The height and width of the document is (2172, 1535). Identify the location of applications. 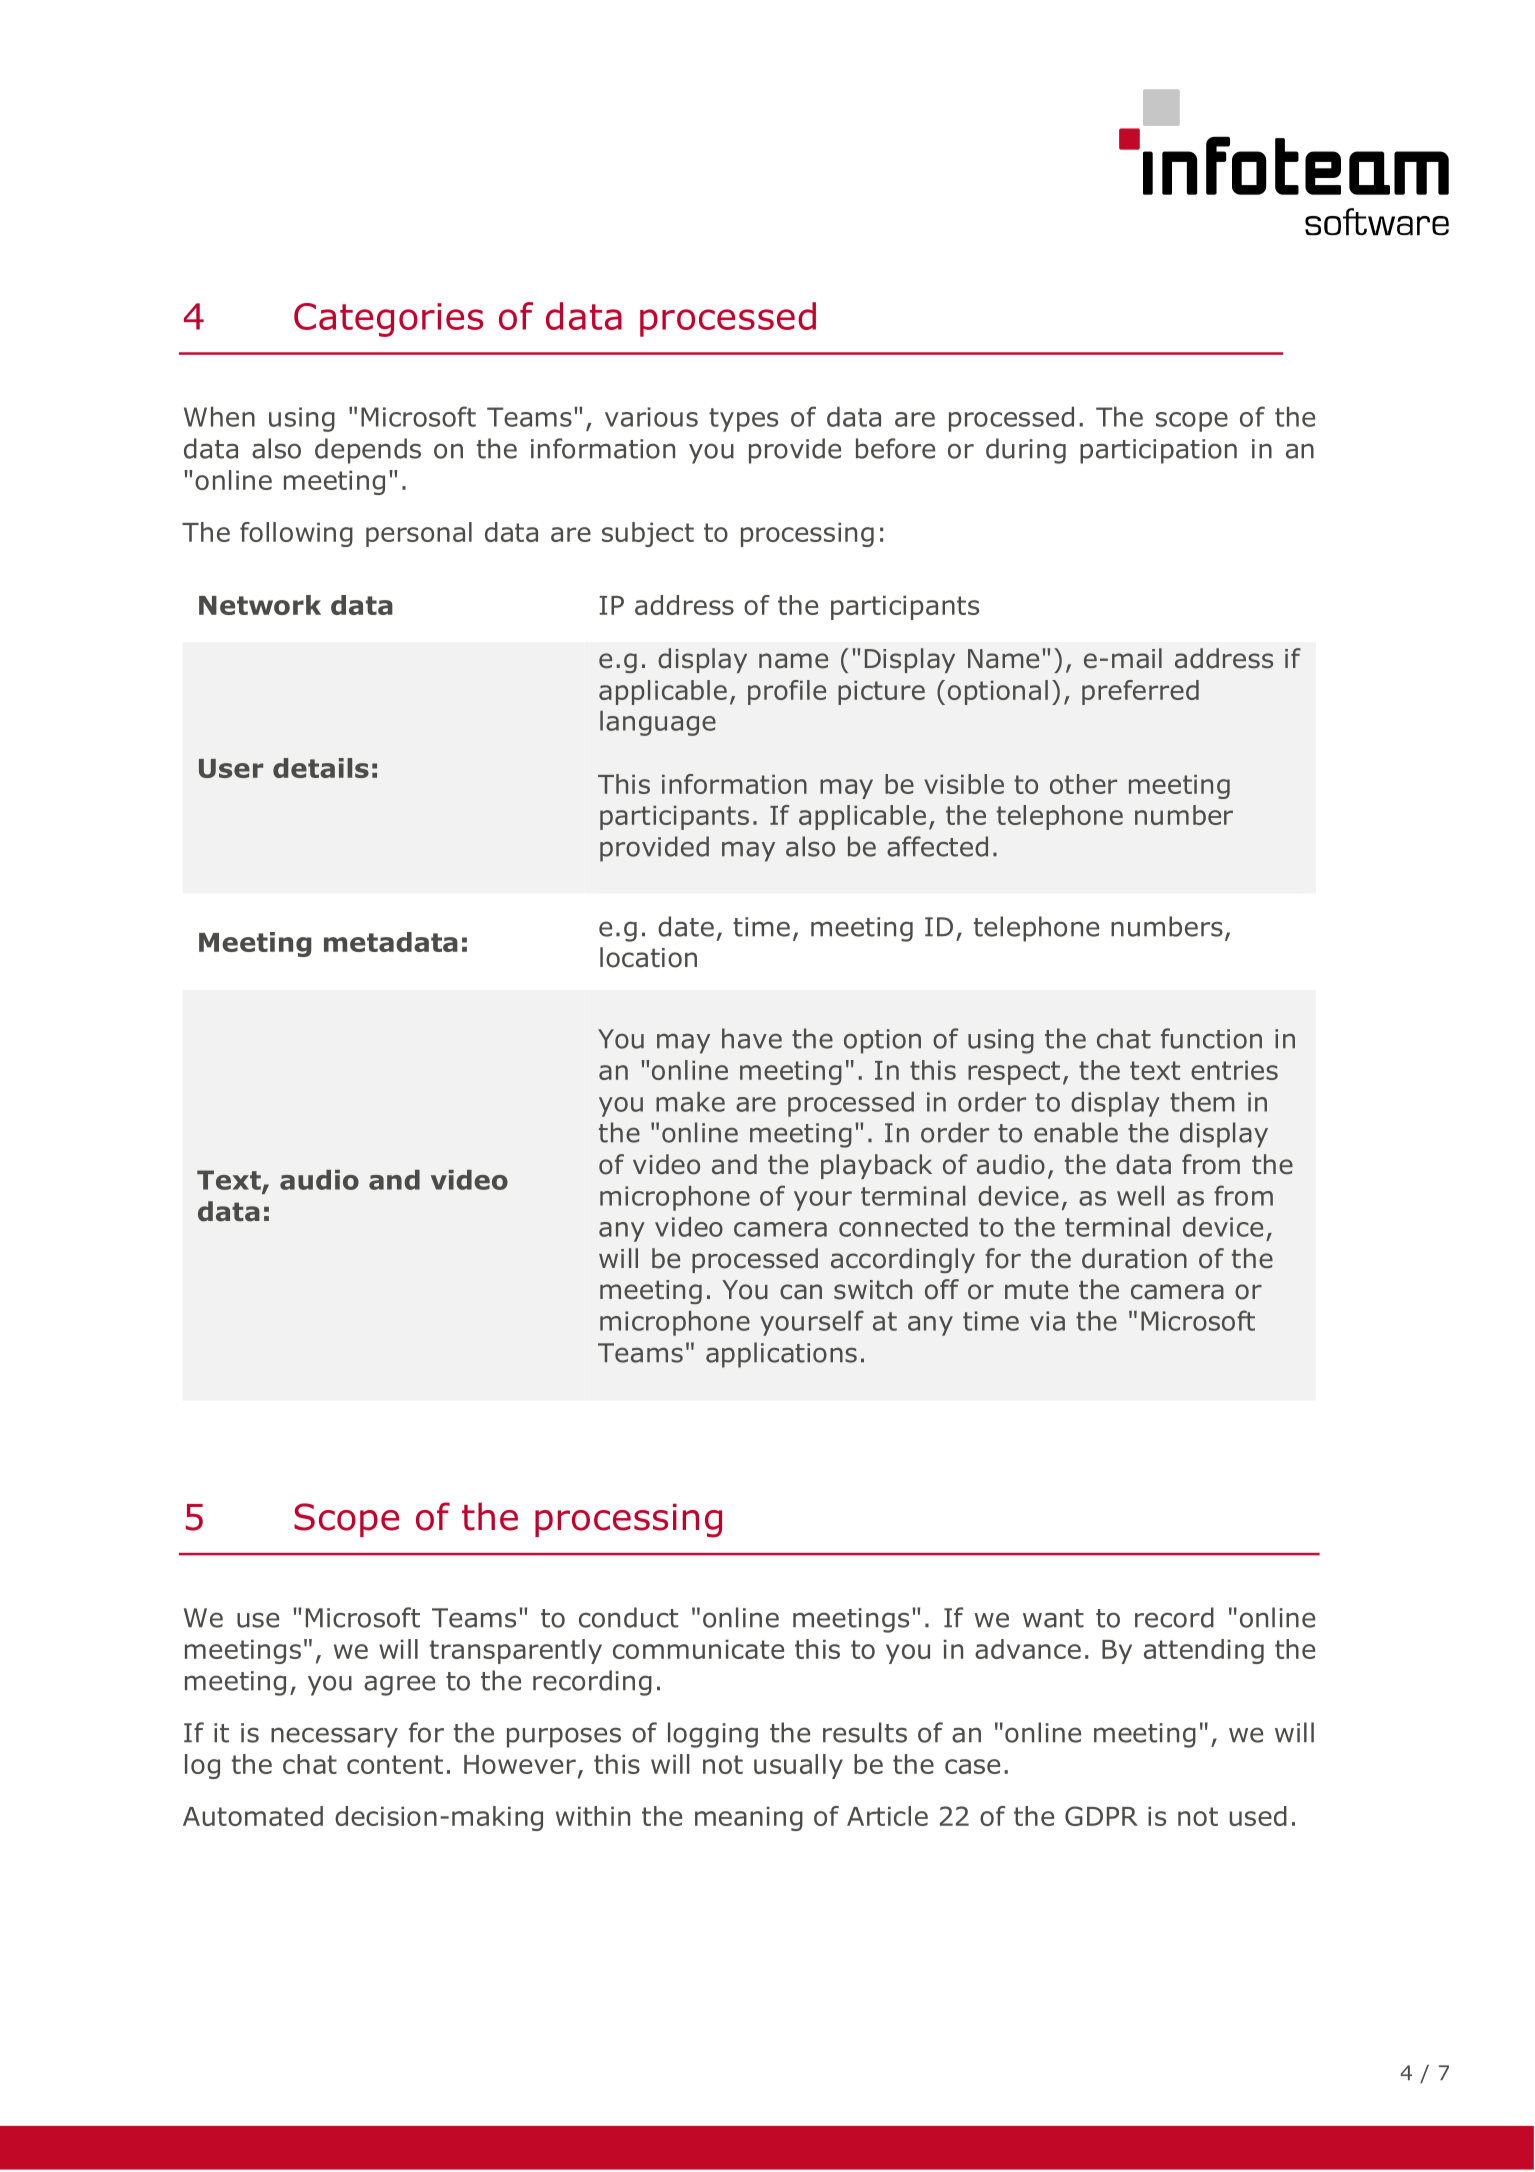
(781, 1355).
